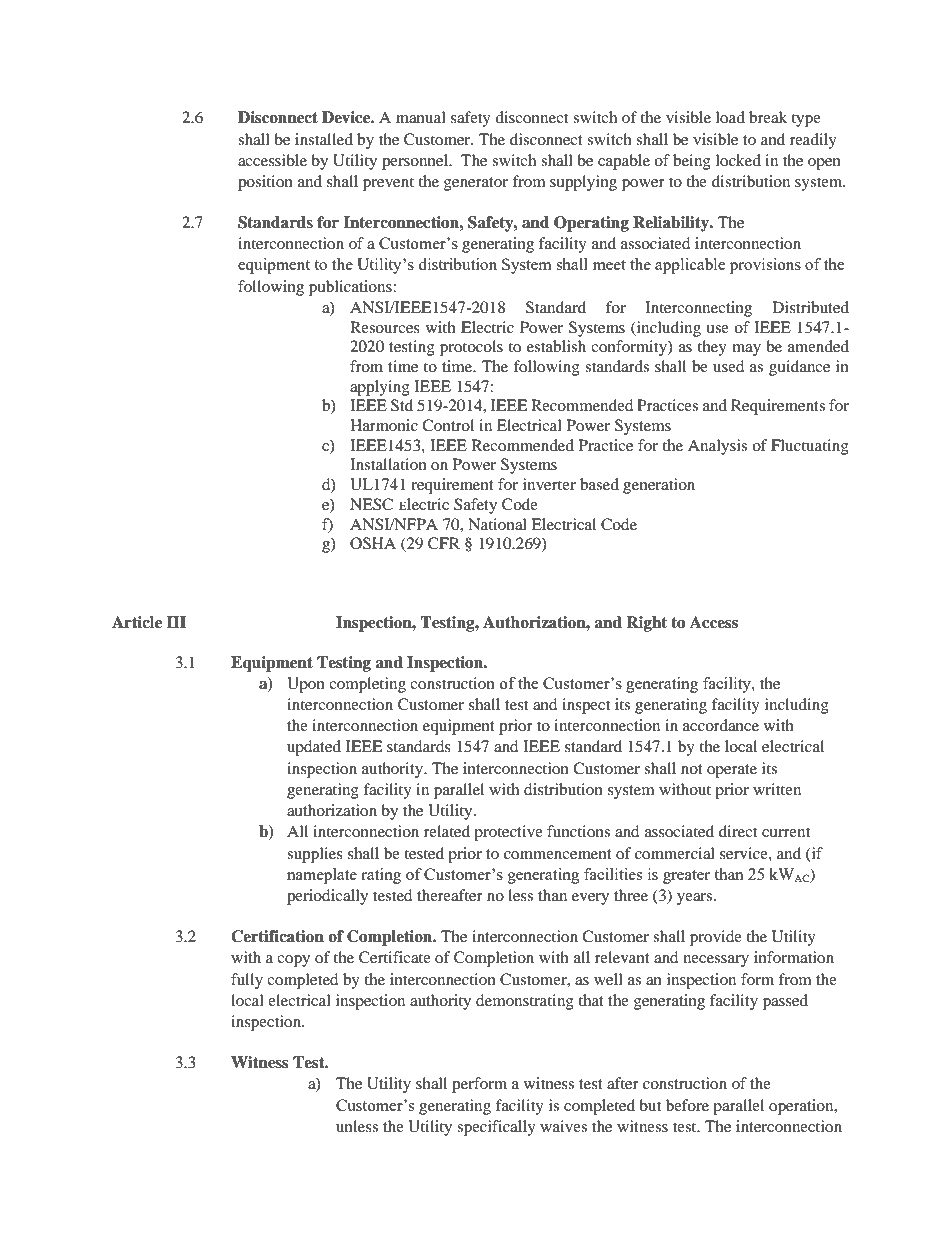  What do you see at coordinates (728, 366) in the document?
I see `used` at bounding box center [728, 366].
